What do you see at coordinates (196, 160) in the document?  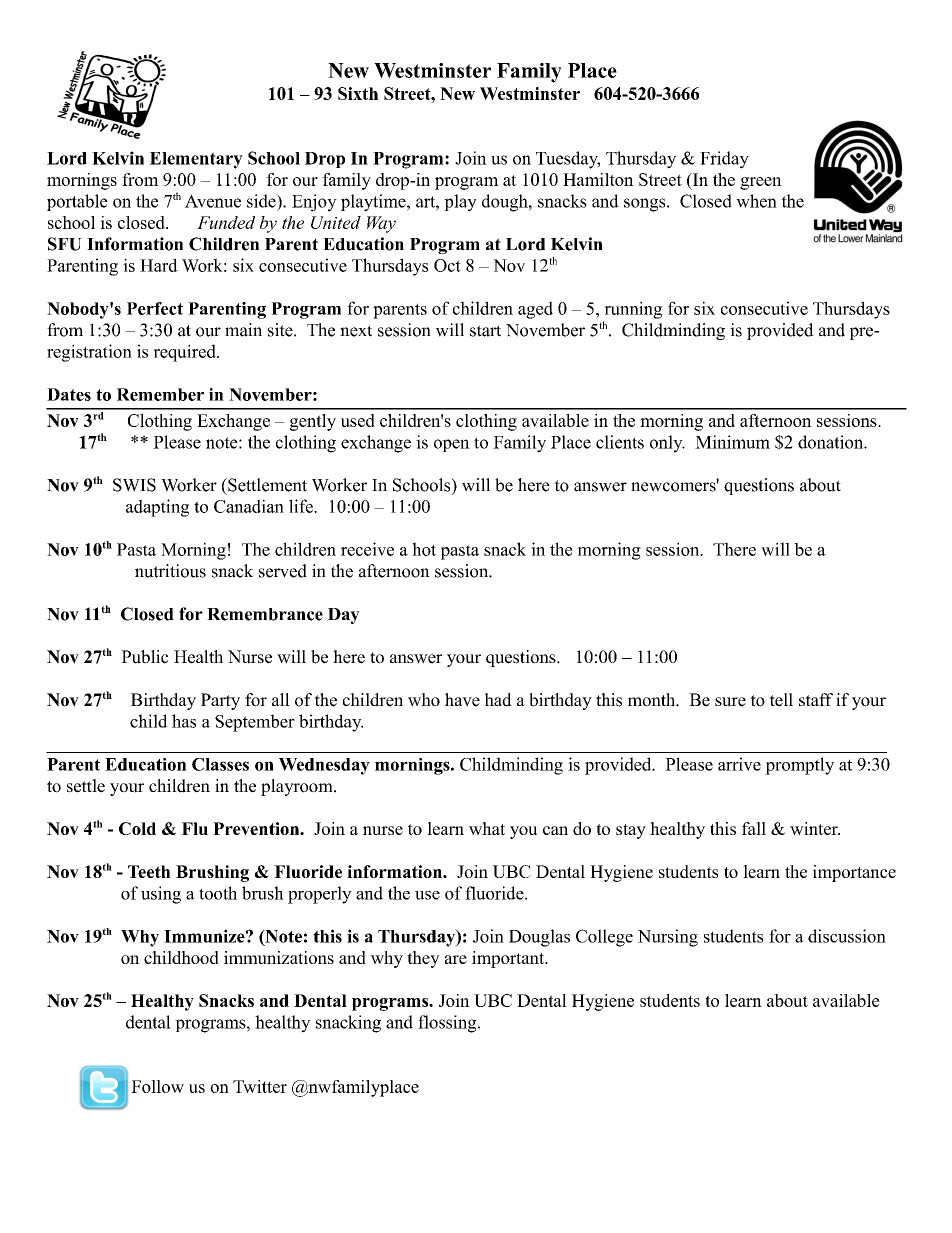 I see `Elementary` at bounding box center [196, 160].
